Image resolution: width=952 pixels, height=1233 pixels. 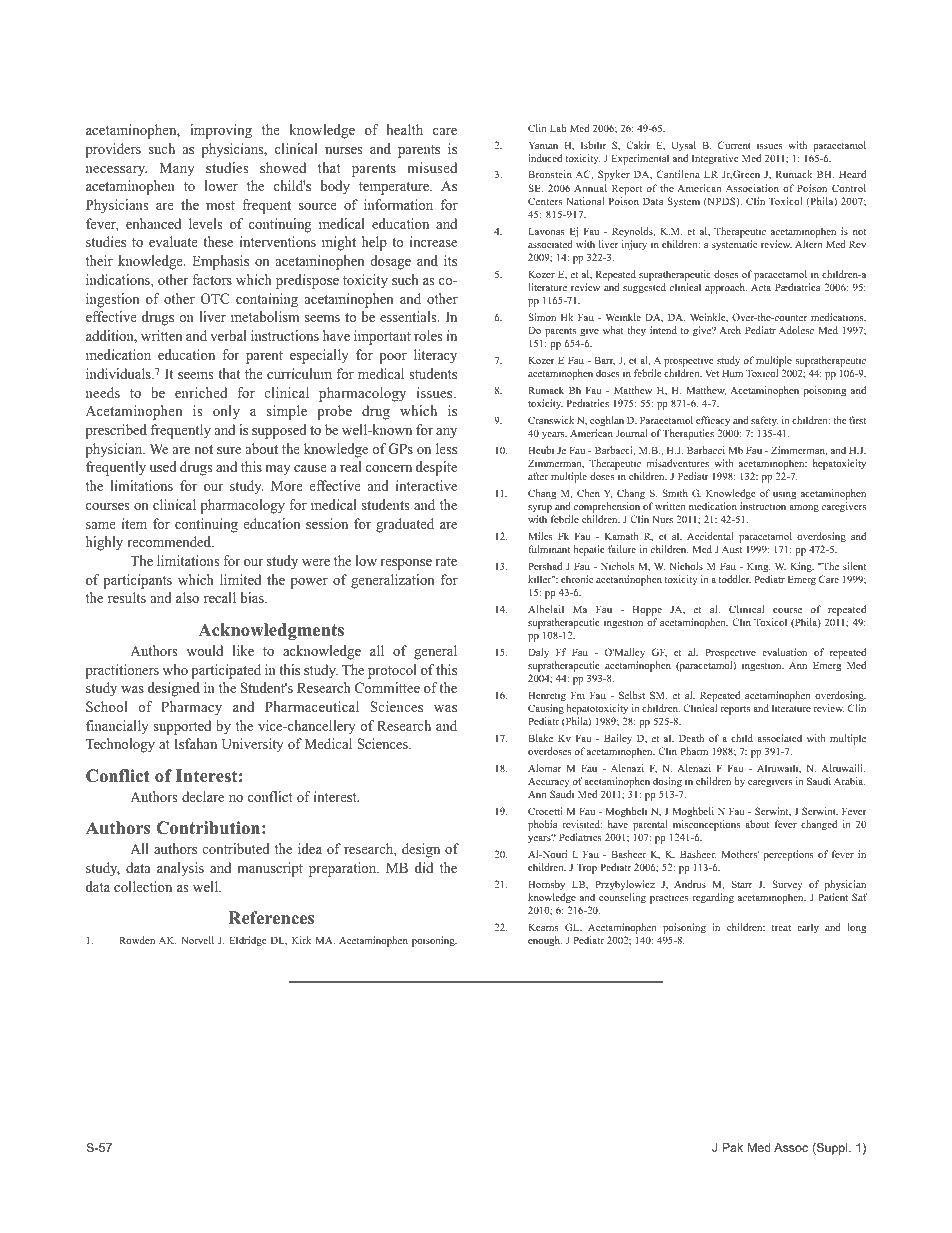 What do you see at coordinates (545, 158) in the screenshot?
I see `induced` at bounding box center [545, 158].
